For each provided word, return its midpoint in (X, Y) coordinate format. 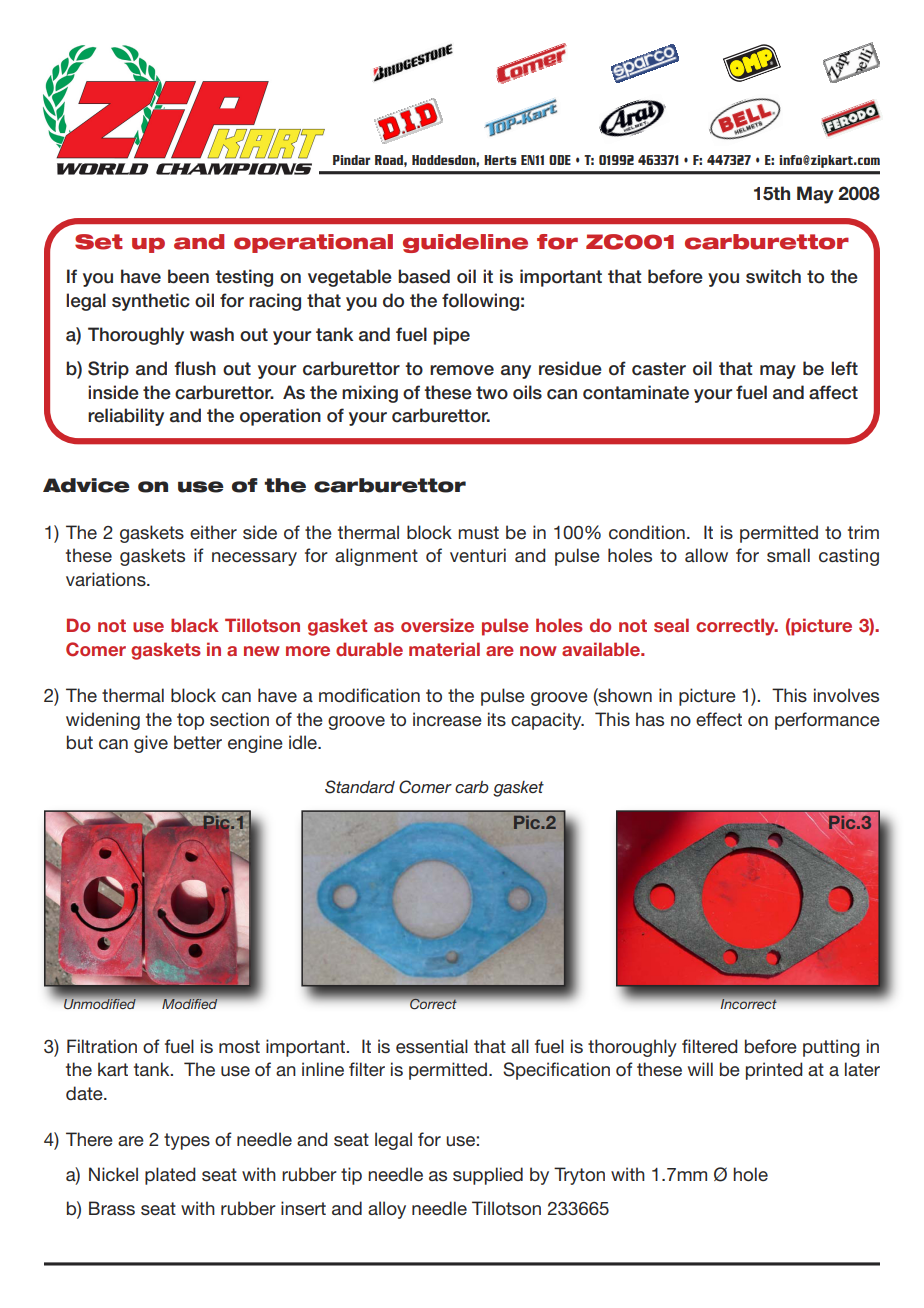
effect (719, 719)
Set (99, 242)
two (492, 393)
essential (432, 1046)
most (239, 1046)
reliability (126, 417)
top (190, 721)
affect (833, 392)
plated (170, 1176)
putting (831, 1048)
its (497, 719)
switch (773, 276)
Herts (500, 160)
